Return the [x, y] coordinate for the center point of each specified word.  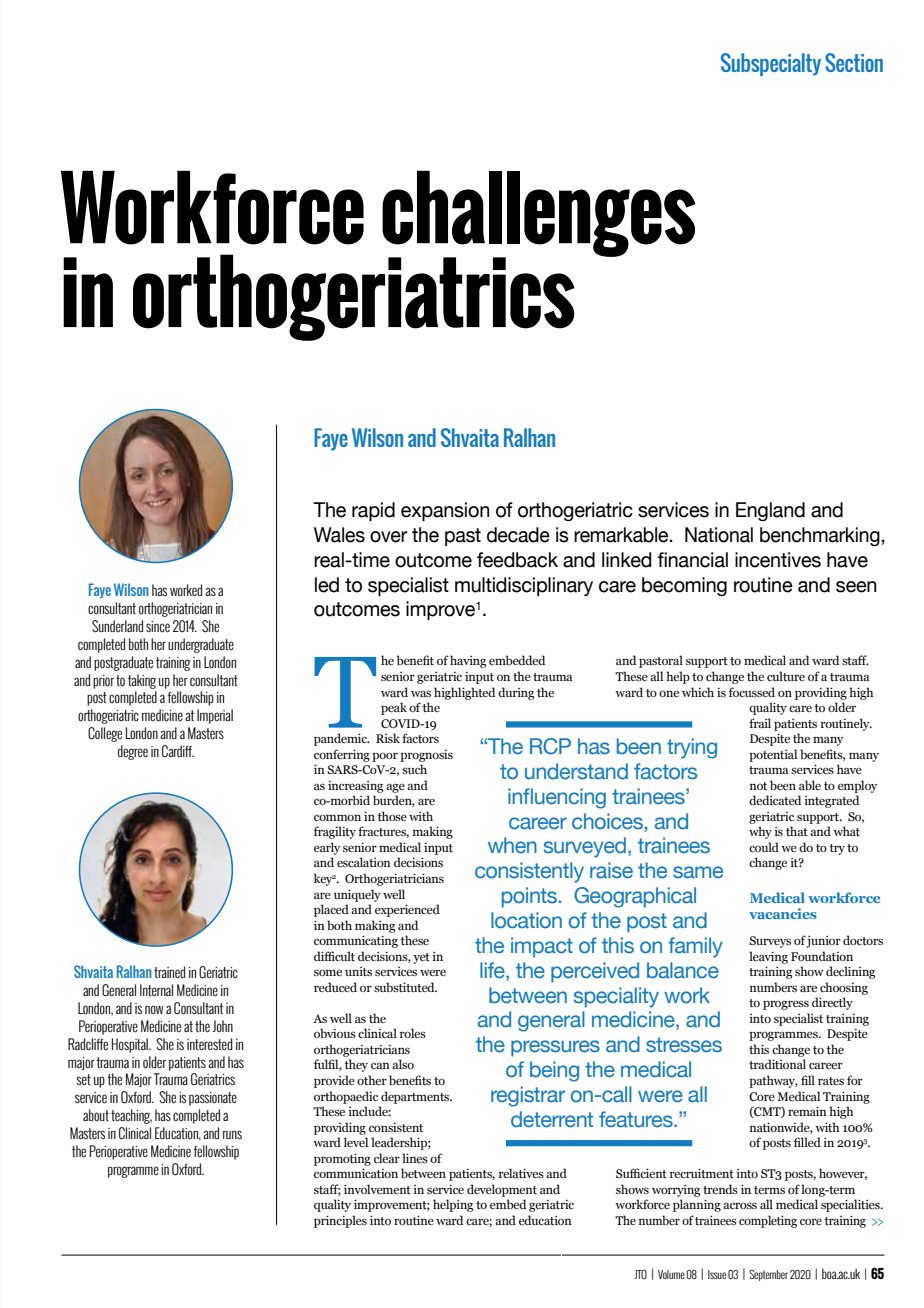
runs [232, 1134]
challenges [538, 215]
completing [768, 1221]
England [770, 511]
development [502, 1190]
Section [854, 62]
